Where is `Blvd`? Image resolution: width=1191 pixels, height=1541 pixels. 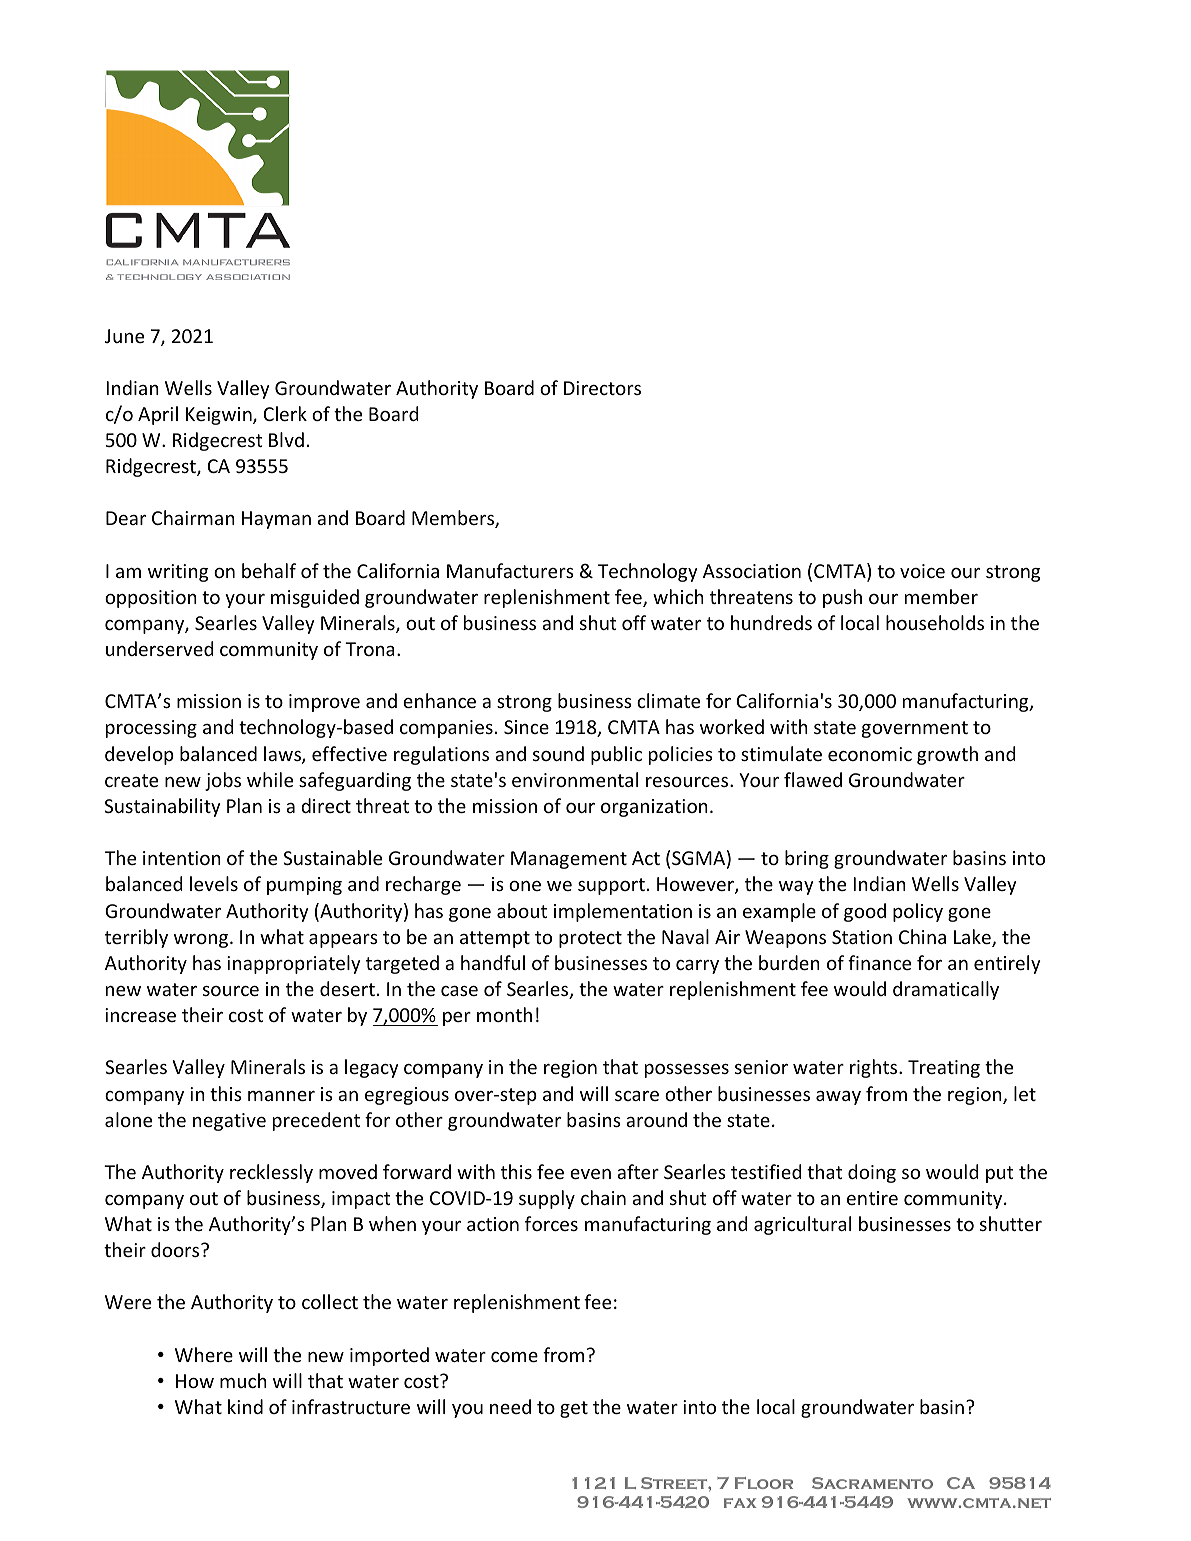
Blvd is located at coordinates (286, 439).
